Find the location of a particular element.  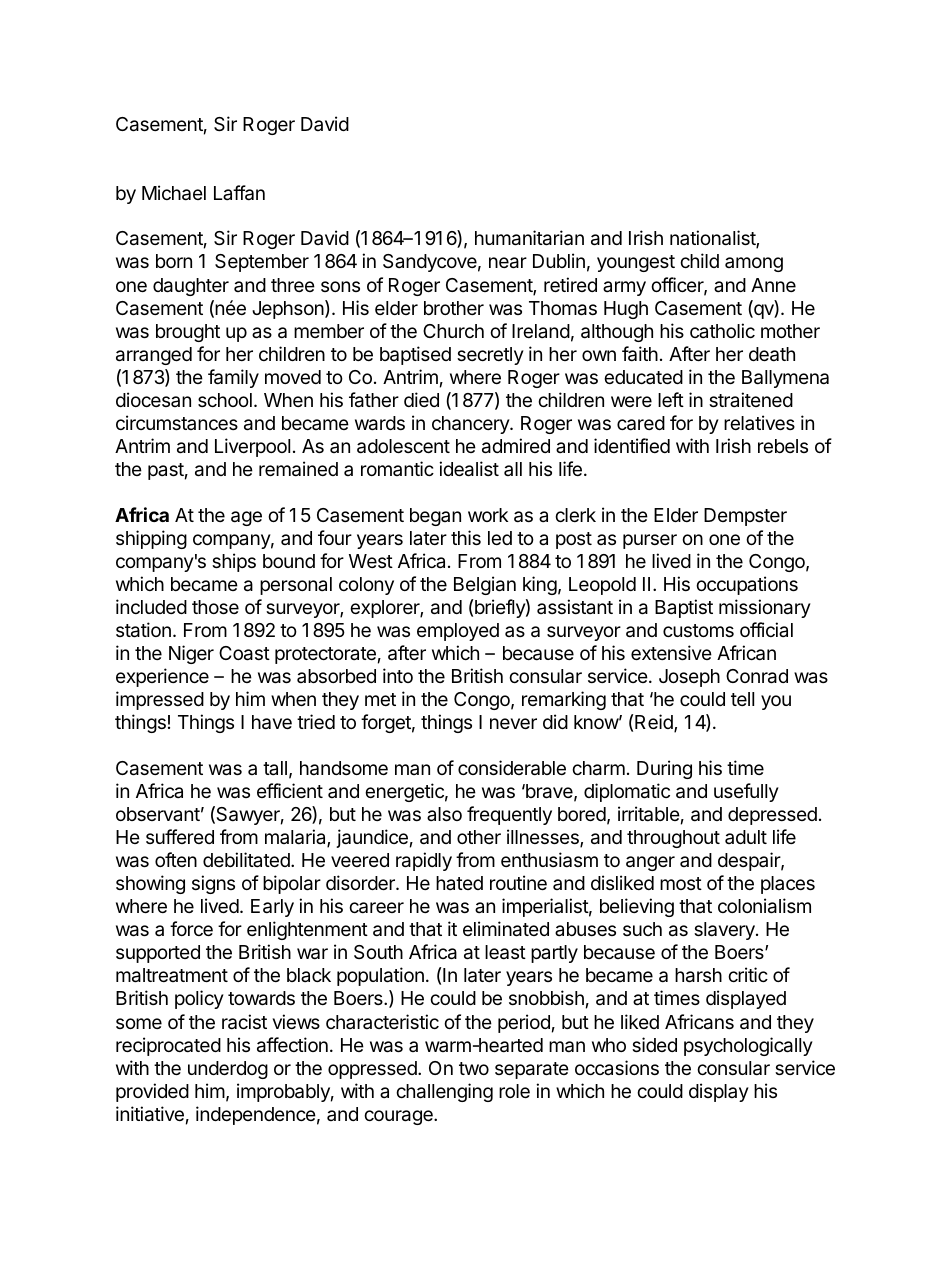

ships is located at coordinates (234, 562).
